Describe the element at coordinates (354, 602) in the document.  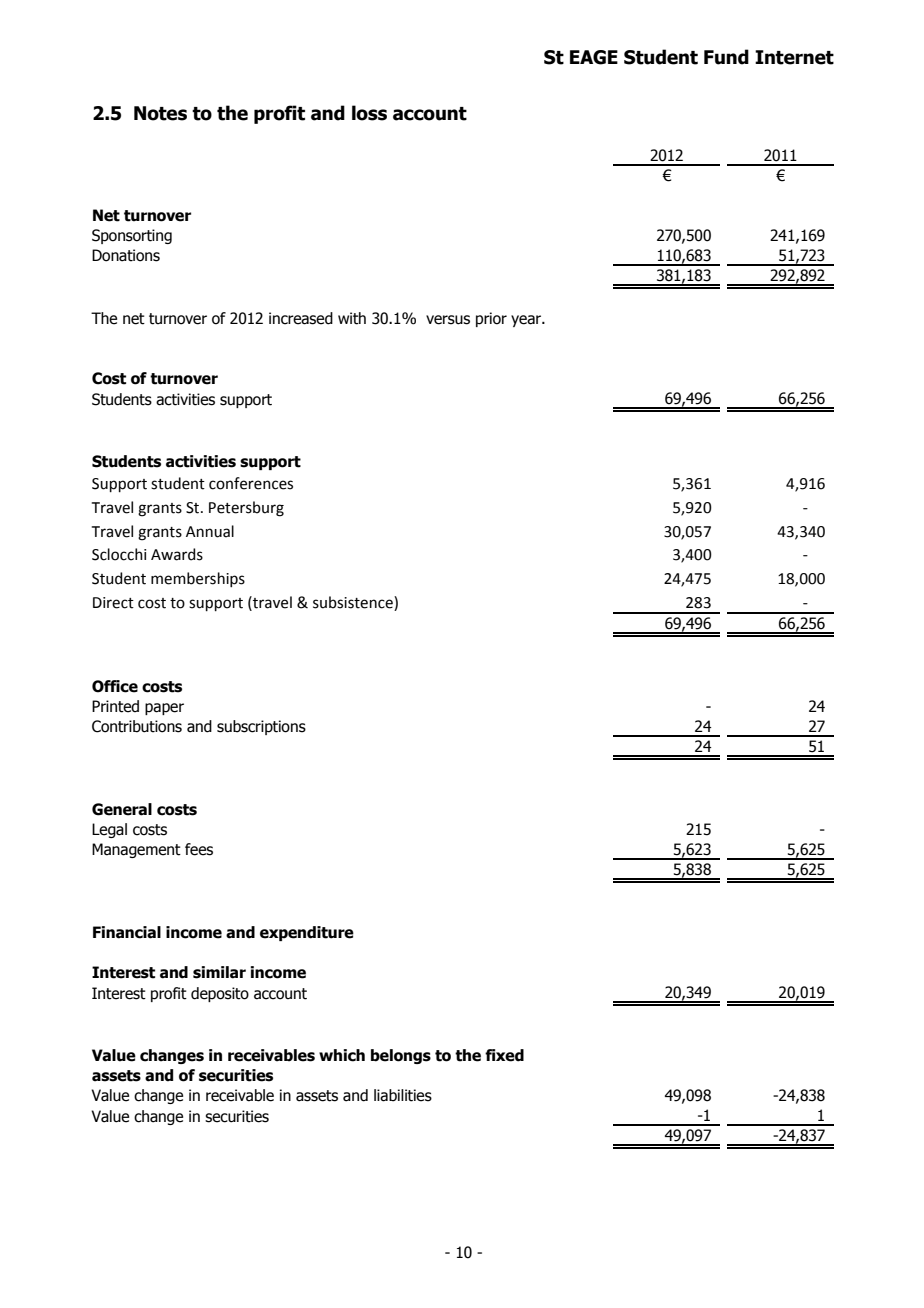
I see `subsistence` at that location.
